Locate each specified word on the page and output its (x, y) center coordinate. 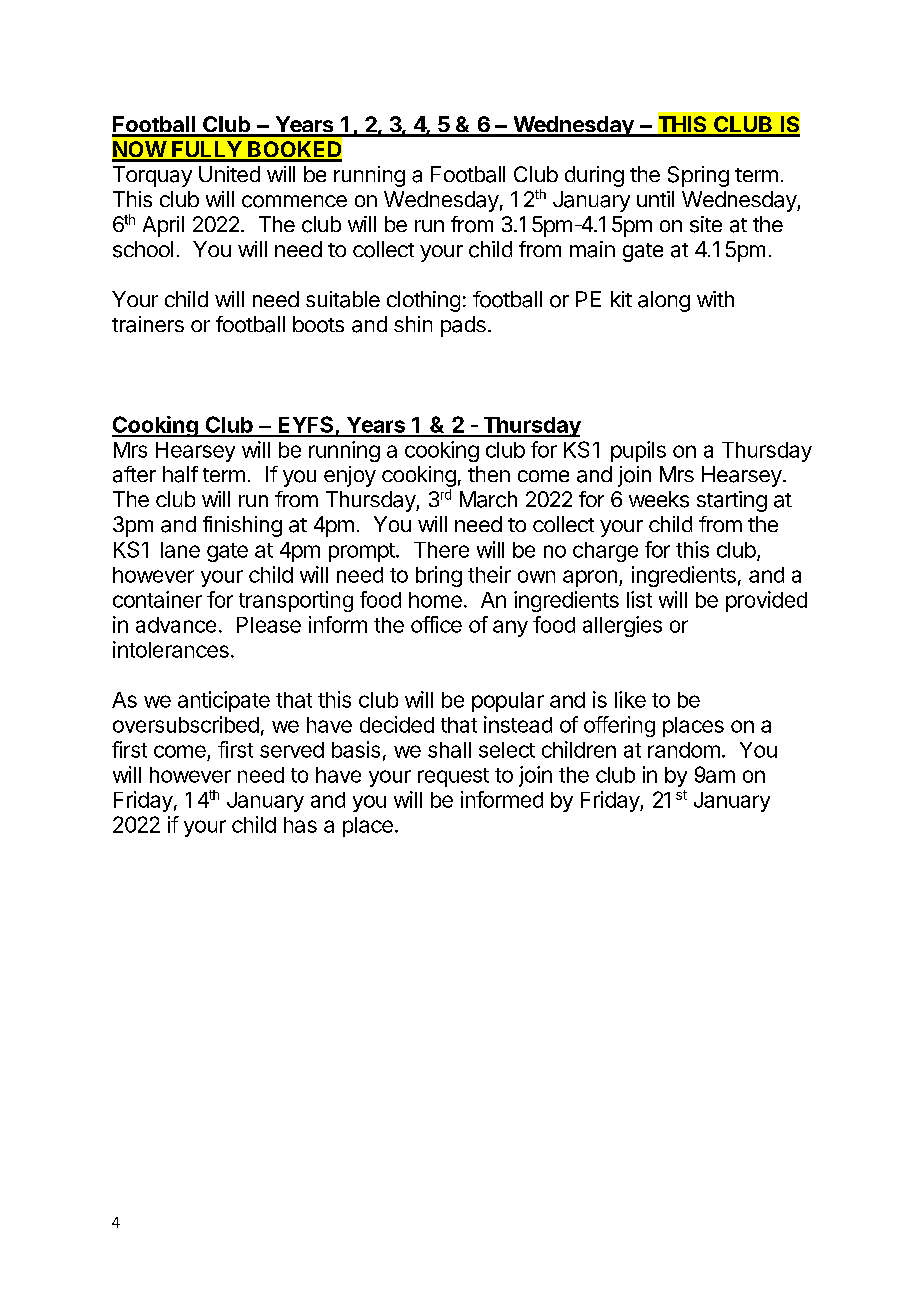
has (300, 825)
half (180, 474)
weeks (659, 499)
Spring (698, 176)
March (488, 499)
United (229, 174)
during (594, 176)
